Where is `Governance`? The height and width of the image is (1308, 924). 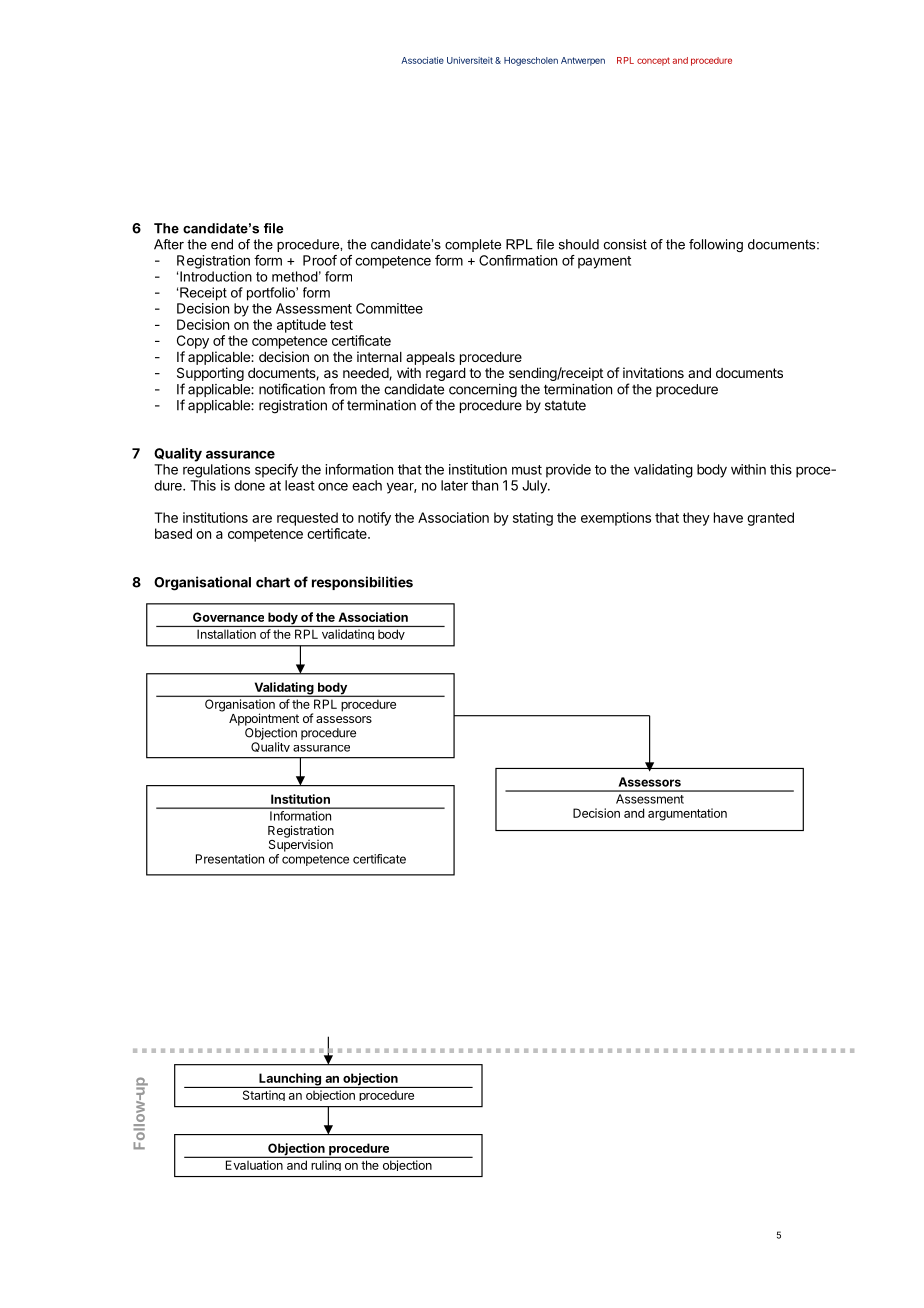
Governance is located at coordinates (228, 617).
